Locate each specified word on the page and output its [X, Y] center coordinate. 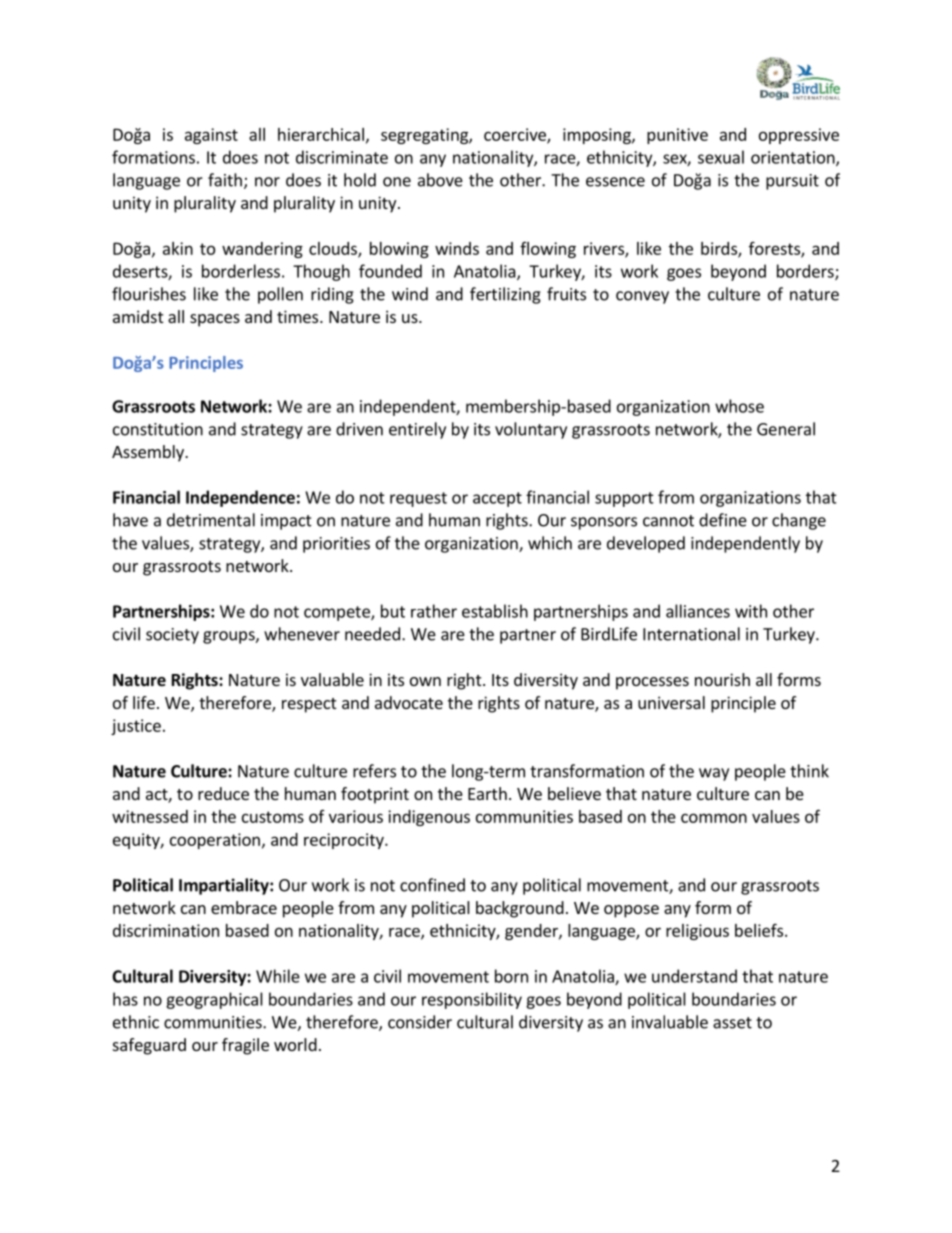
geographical [214, 1000]
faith [225, 180]
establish [495, 611]
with [751, 611]
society [172, 636]
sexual [721, 157]
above [440, 180]
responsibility [472, 1000]
